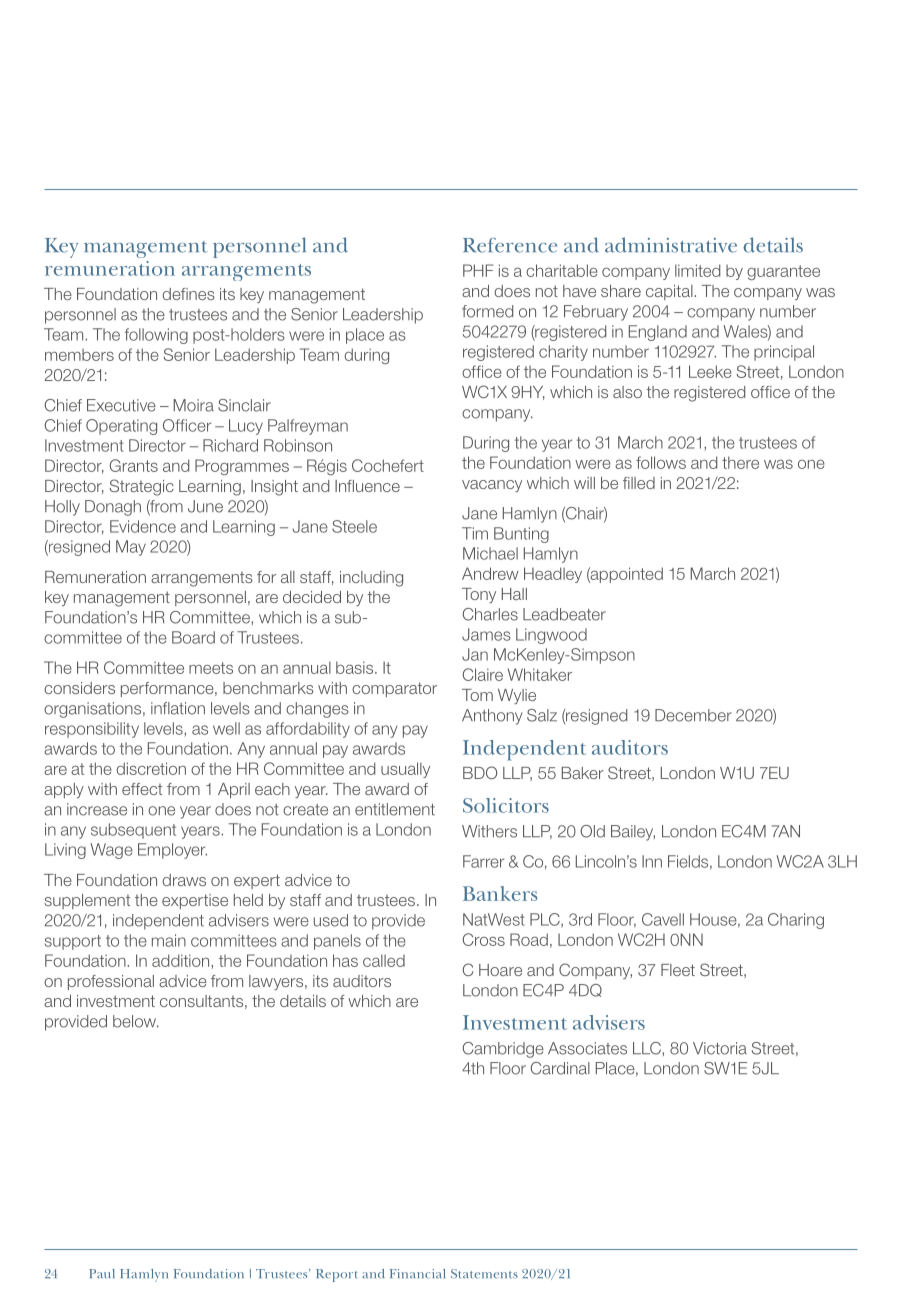 This document has height=1308, width=924. Describe the element at coordinates (693, 715) in the document. I see `December` at that location.
